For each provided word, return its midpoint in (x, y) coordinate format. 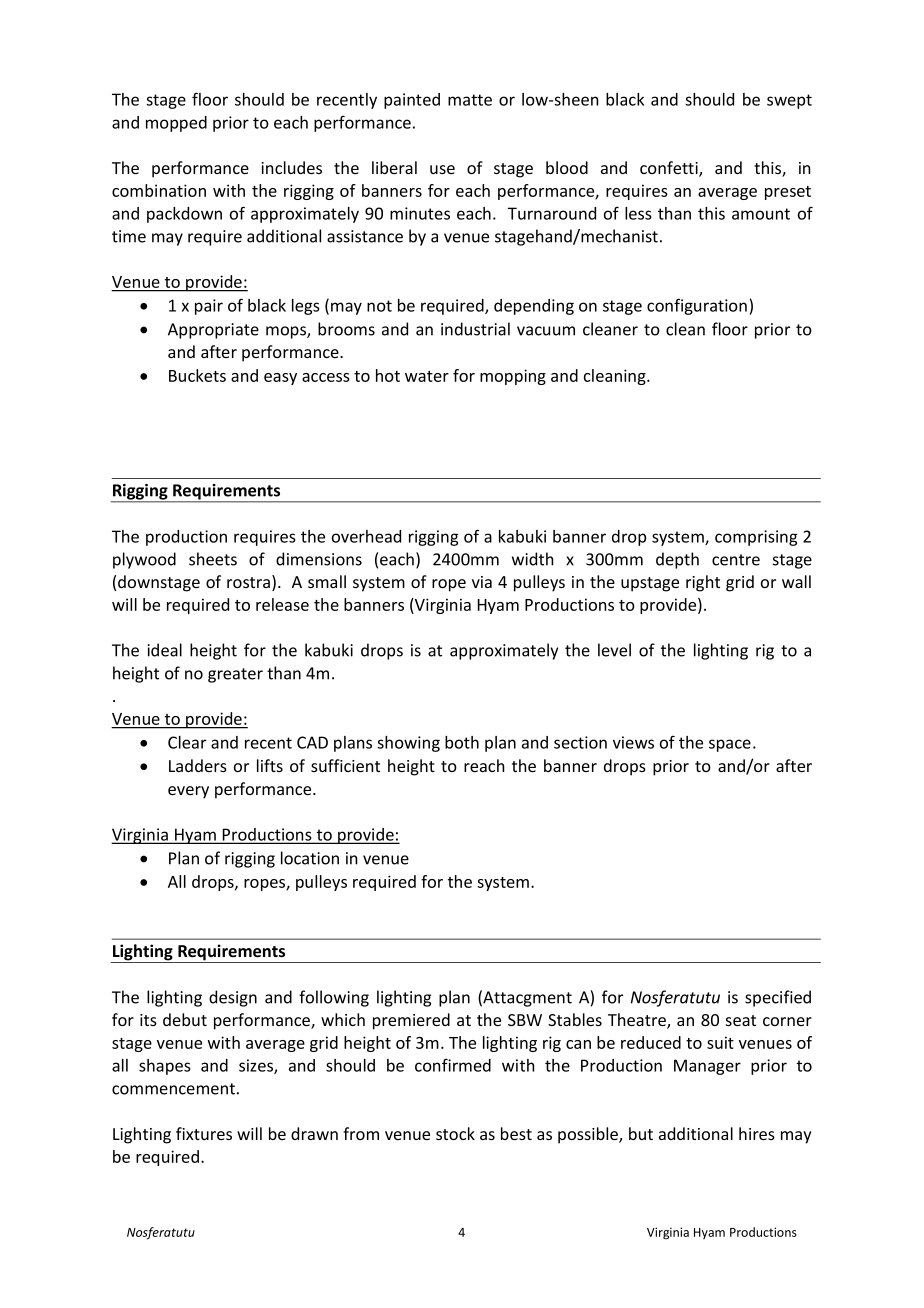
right (703, 583)
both (462, 742)
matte (470, 100)
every (188, 792)
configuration (697, 306)
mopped (176, 124)
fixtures (204, 1133)
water (427, 376)
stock (455, 1133)
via (482, 582)
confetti (670, 169)
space (730, 745)
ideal (164, 650)
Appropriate (213, 331)
